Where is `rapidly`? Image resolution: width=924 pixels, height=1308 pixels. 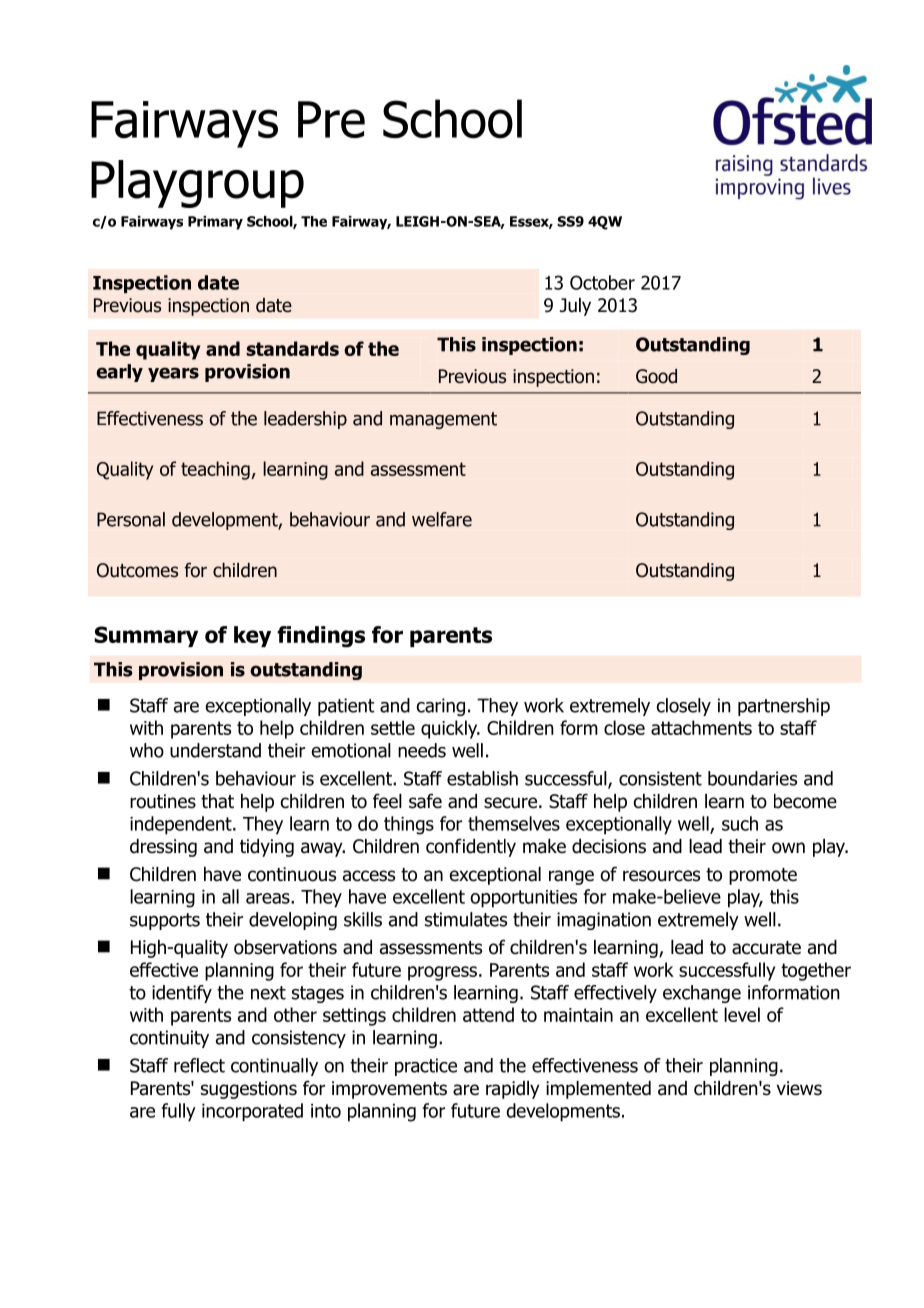 rapidly is located at coordinates (513, 1090).
